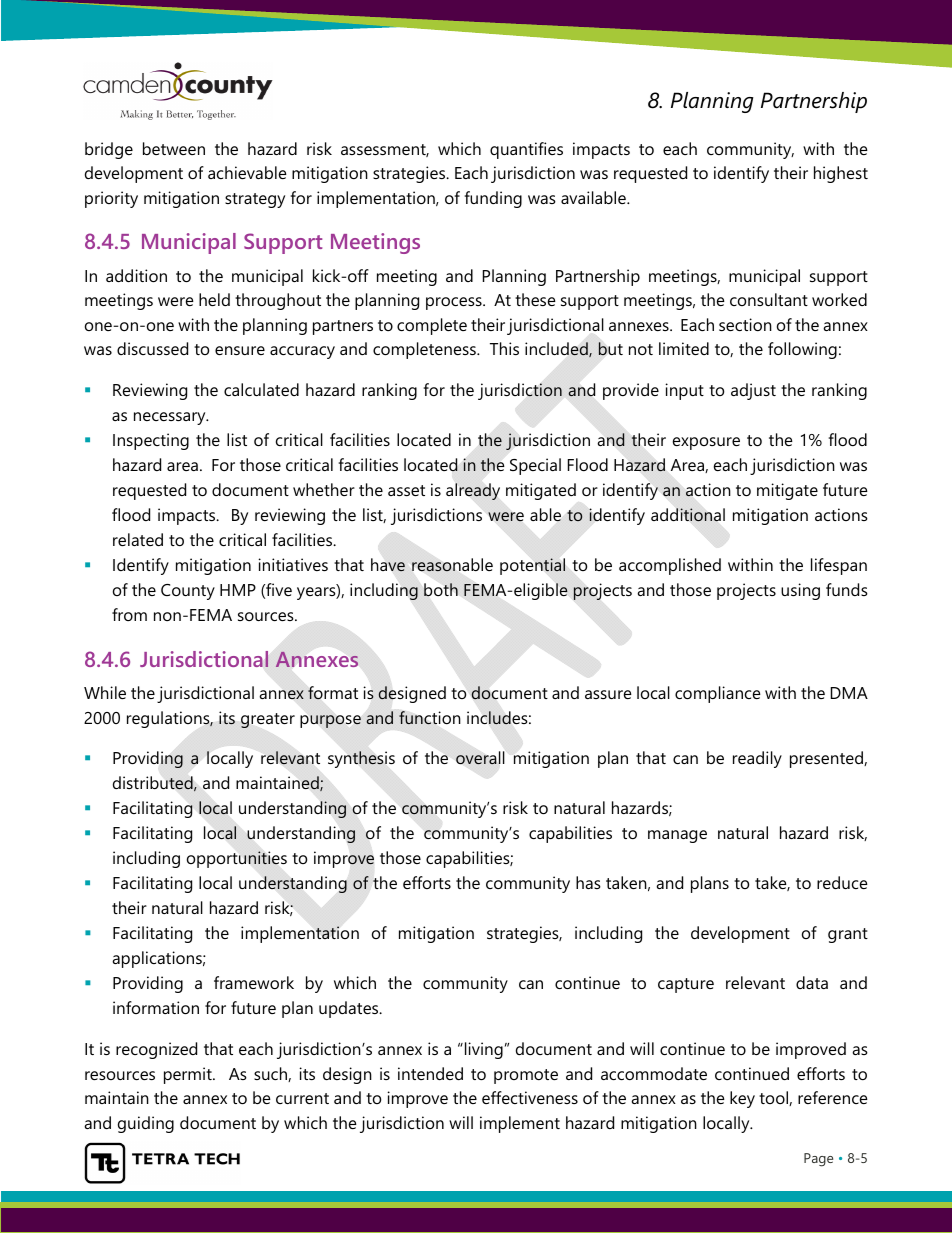  What do you see at coordinates (706, 443) in the page?
I see `exposure` at bounding box center [706, 443].
